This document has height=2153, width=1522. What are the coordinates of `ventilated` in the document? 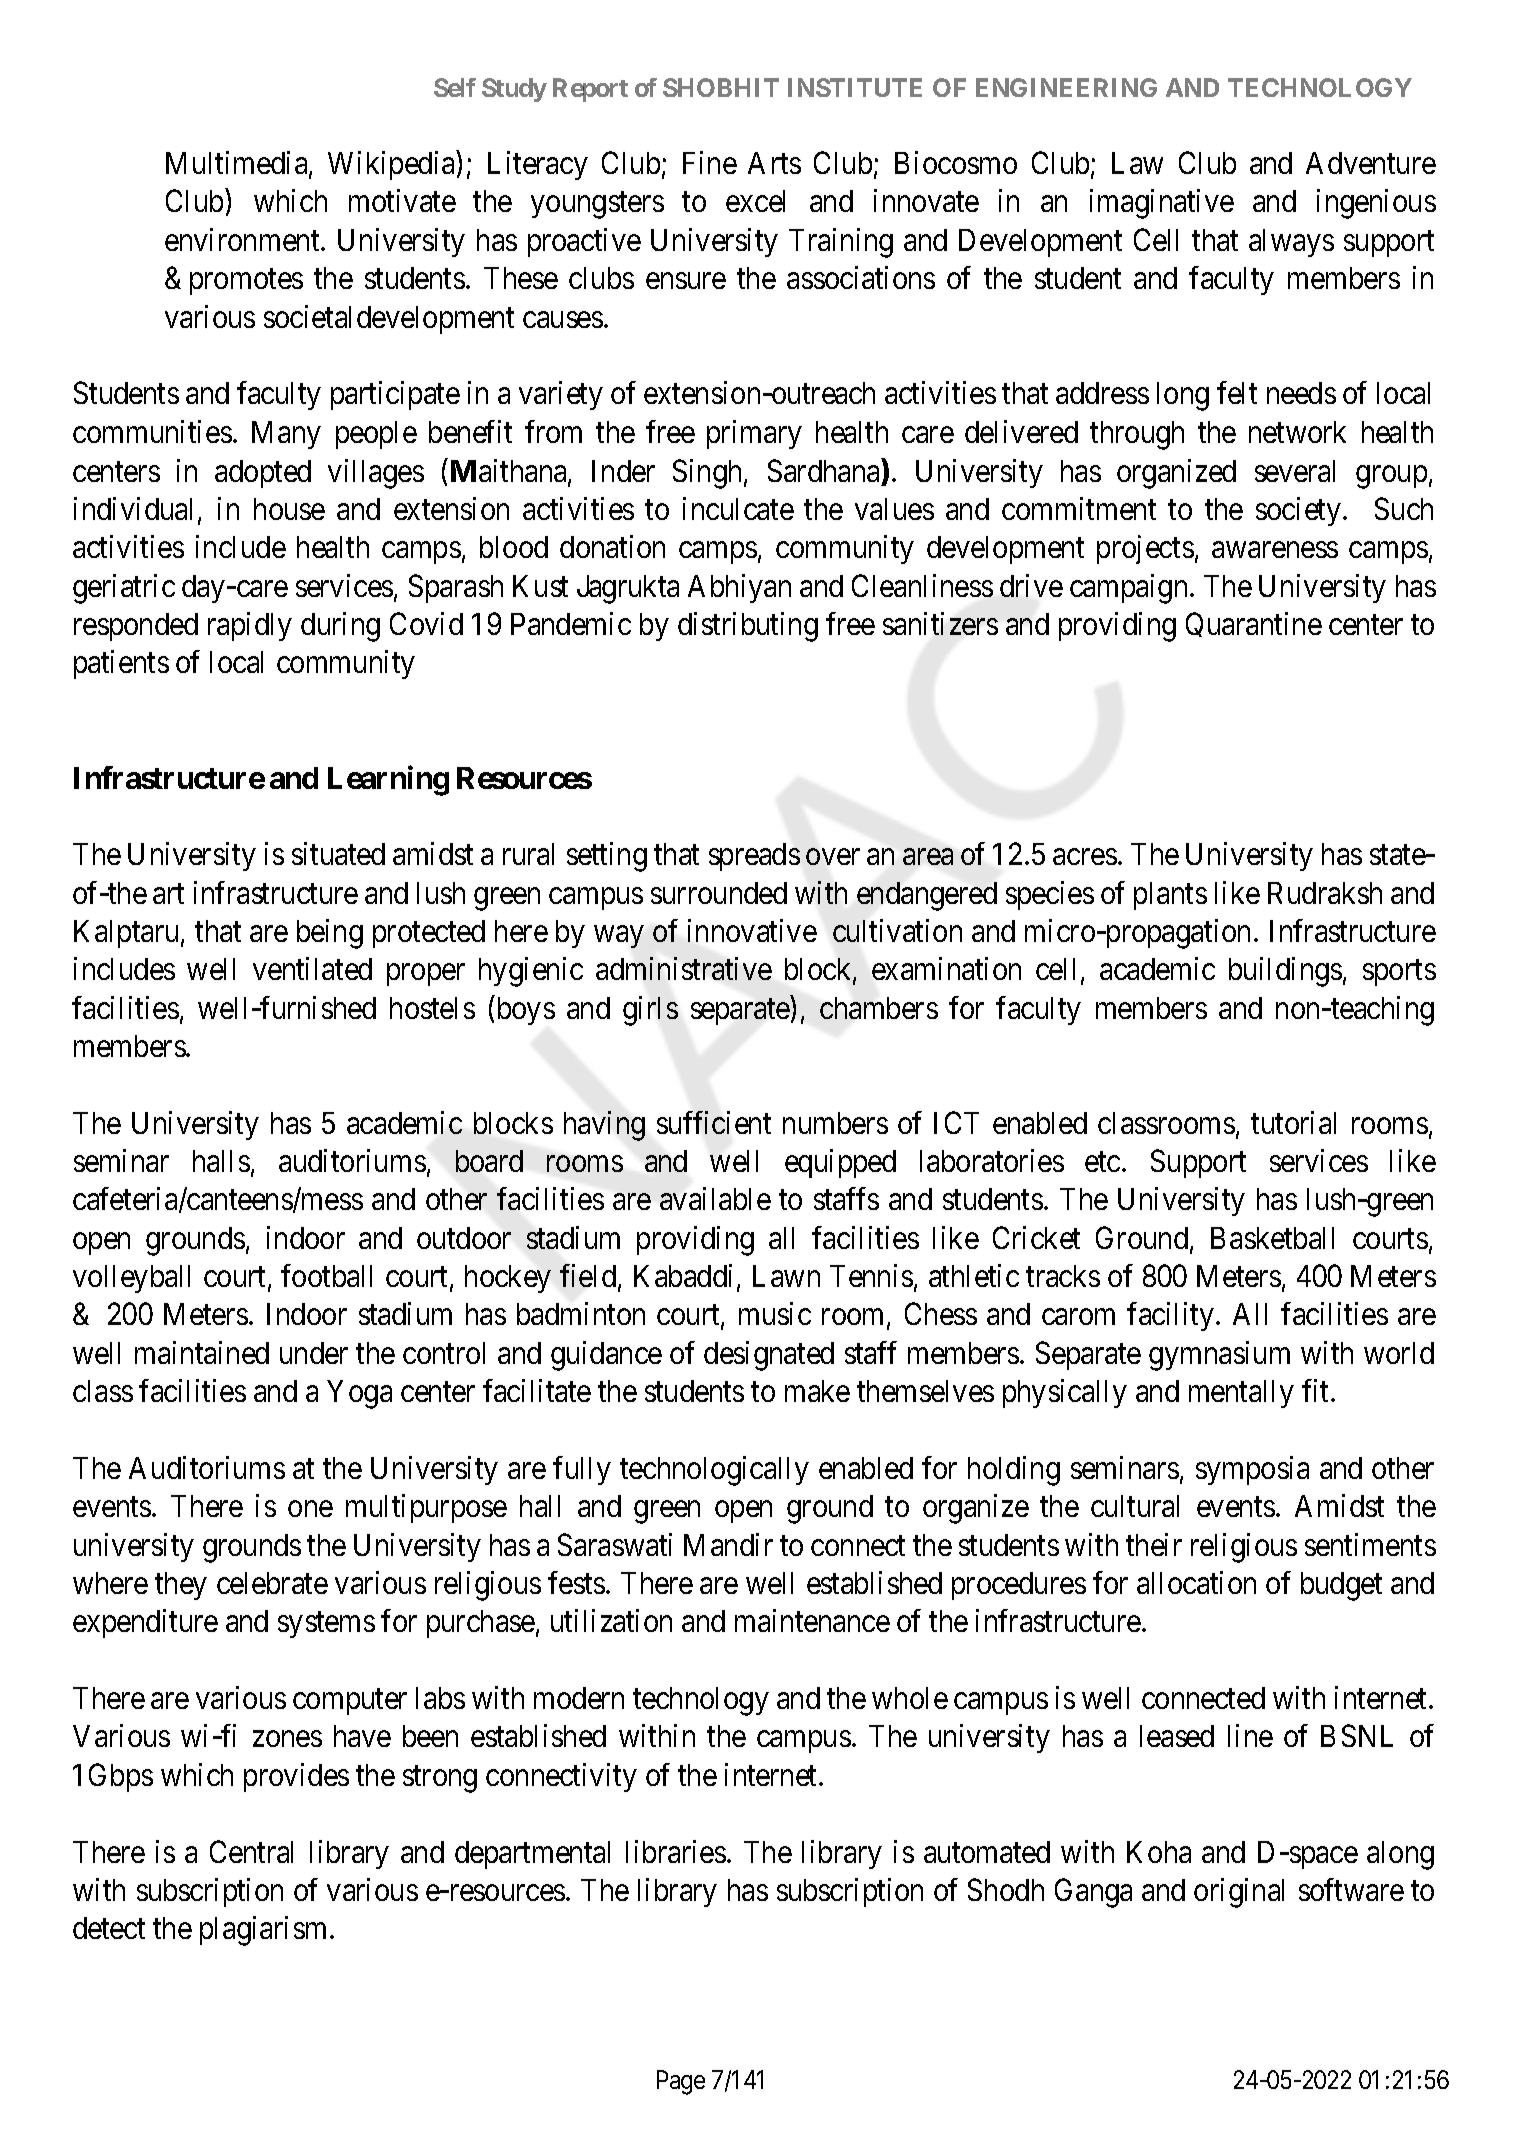 It's located at (312, 968).
